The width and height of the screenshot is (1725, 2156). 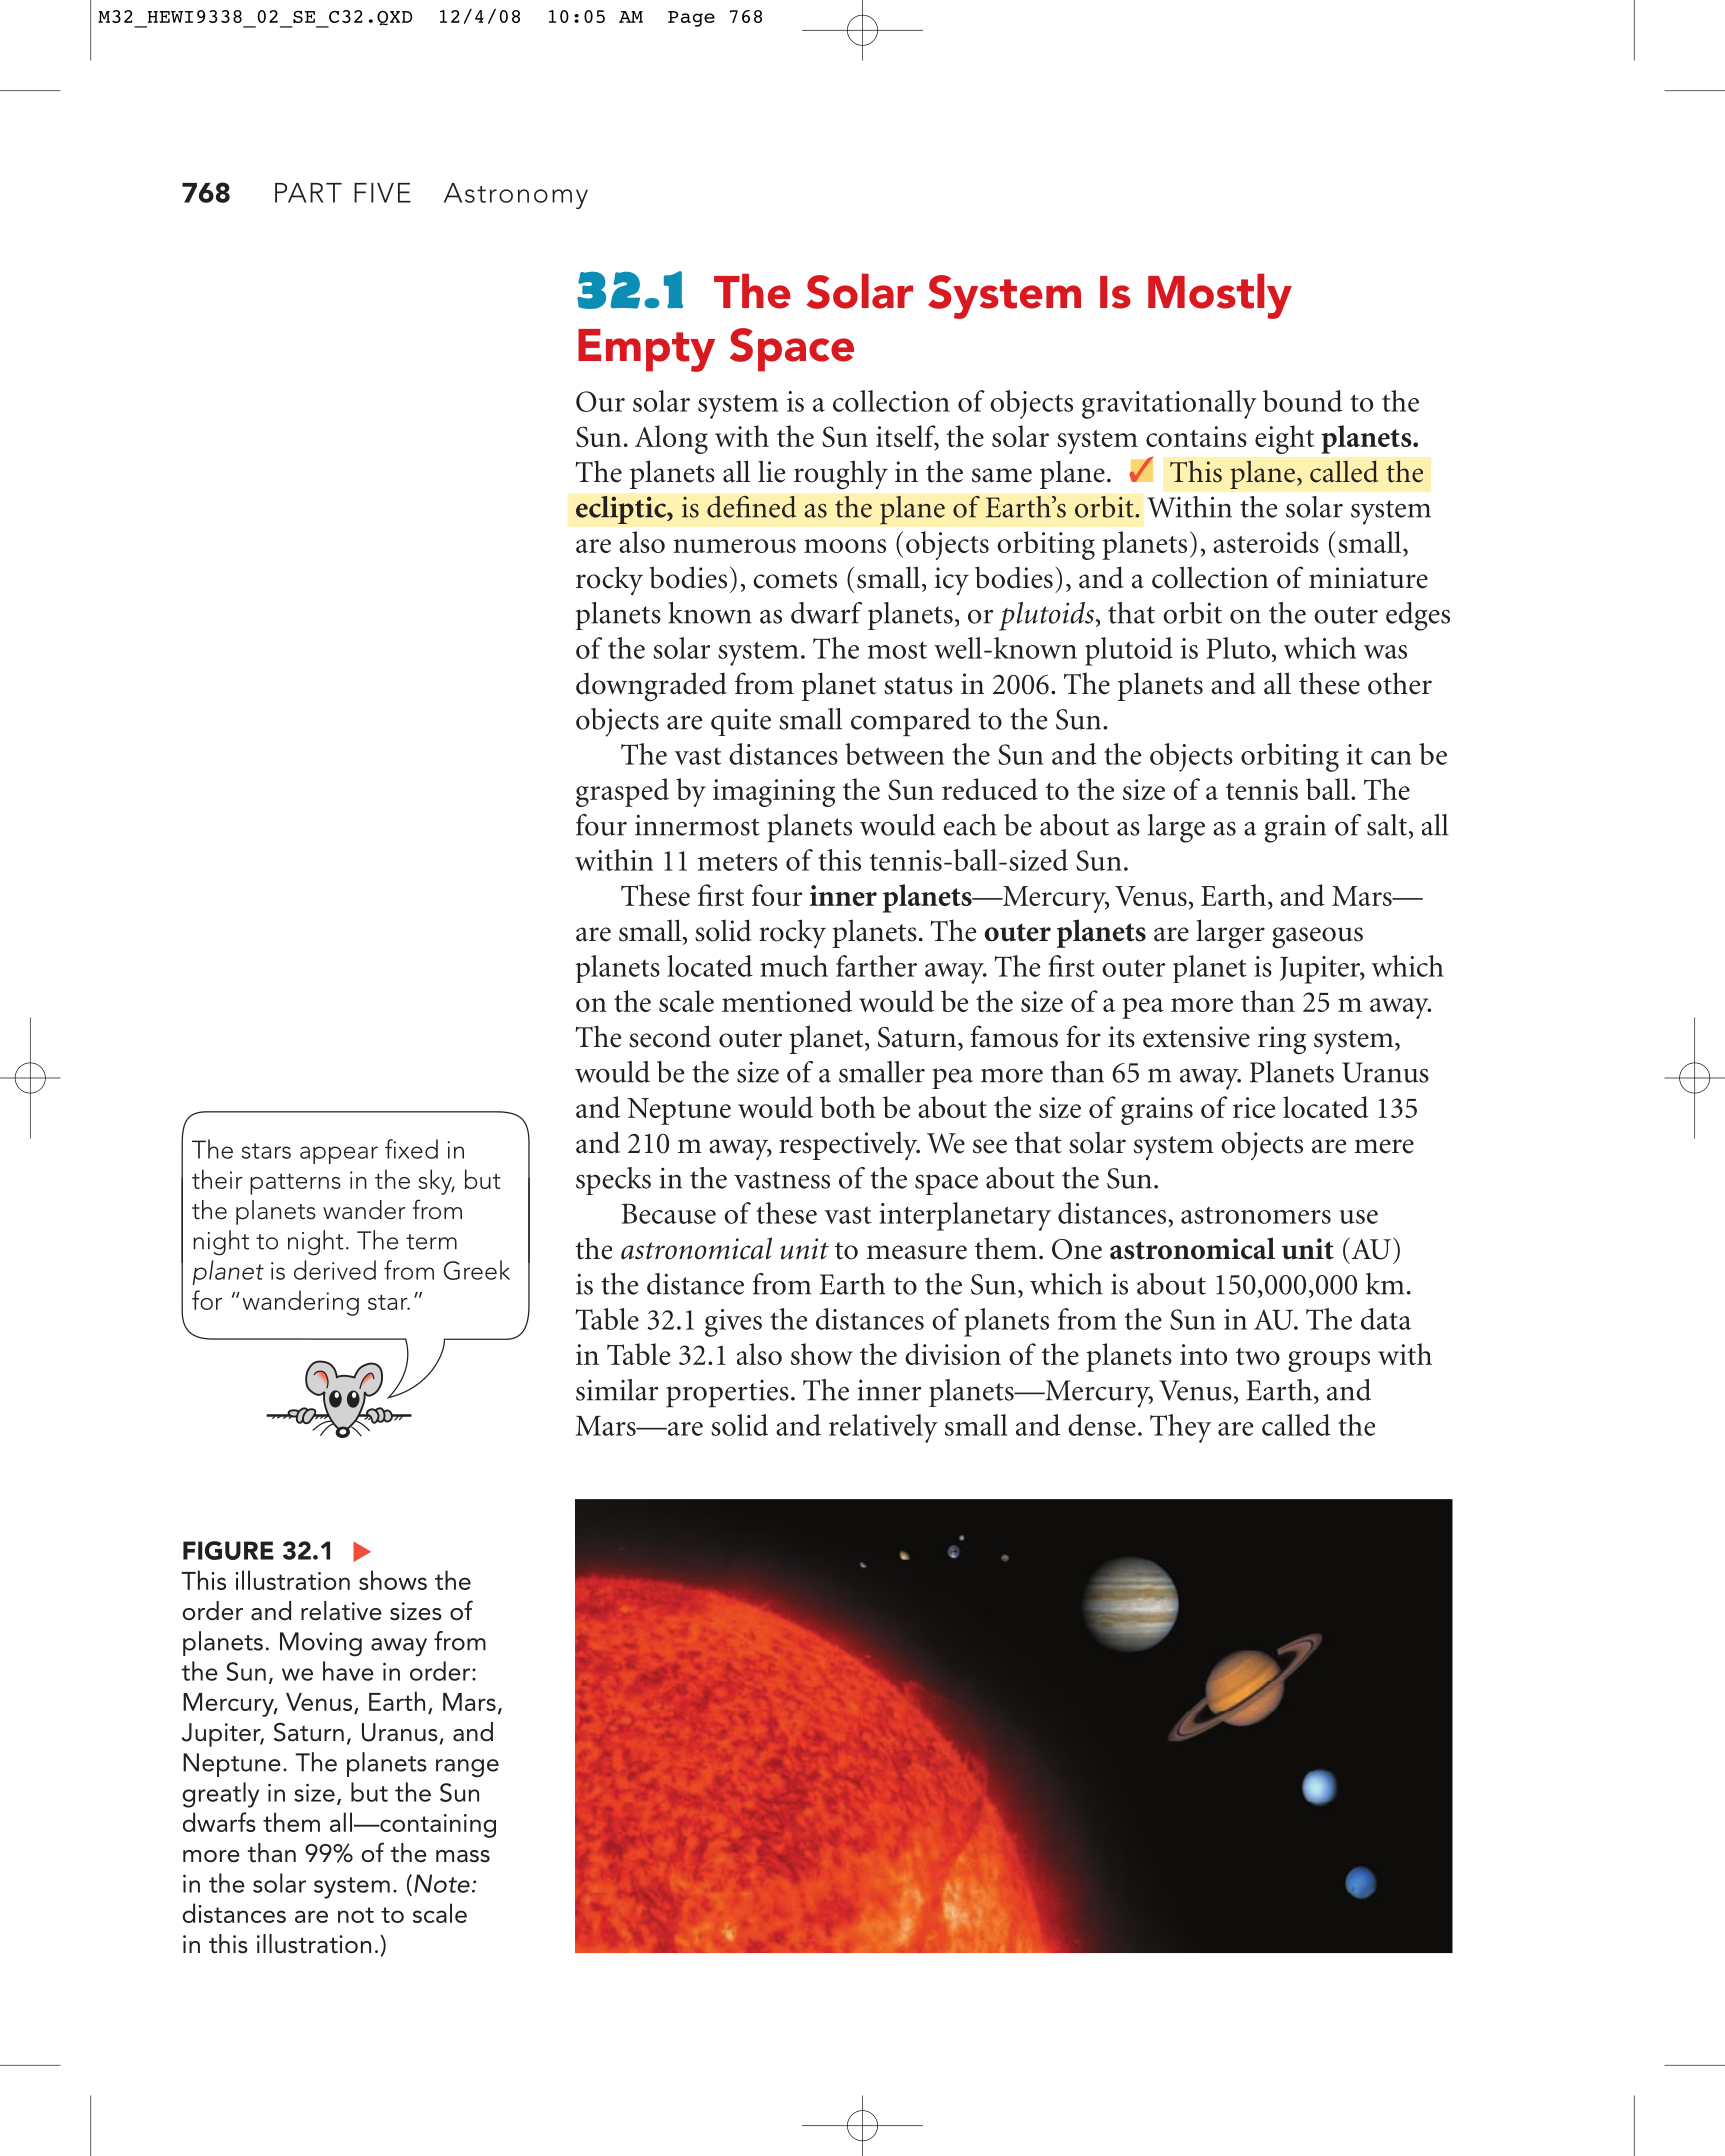 What do you see at coordinates (467, 1768) in the screenshot?
I see `range` at bounding box center [467, 1768].
